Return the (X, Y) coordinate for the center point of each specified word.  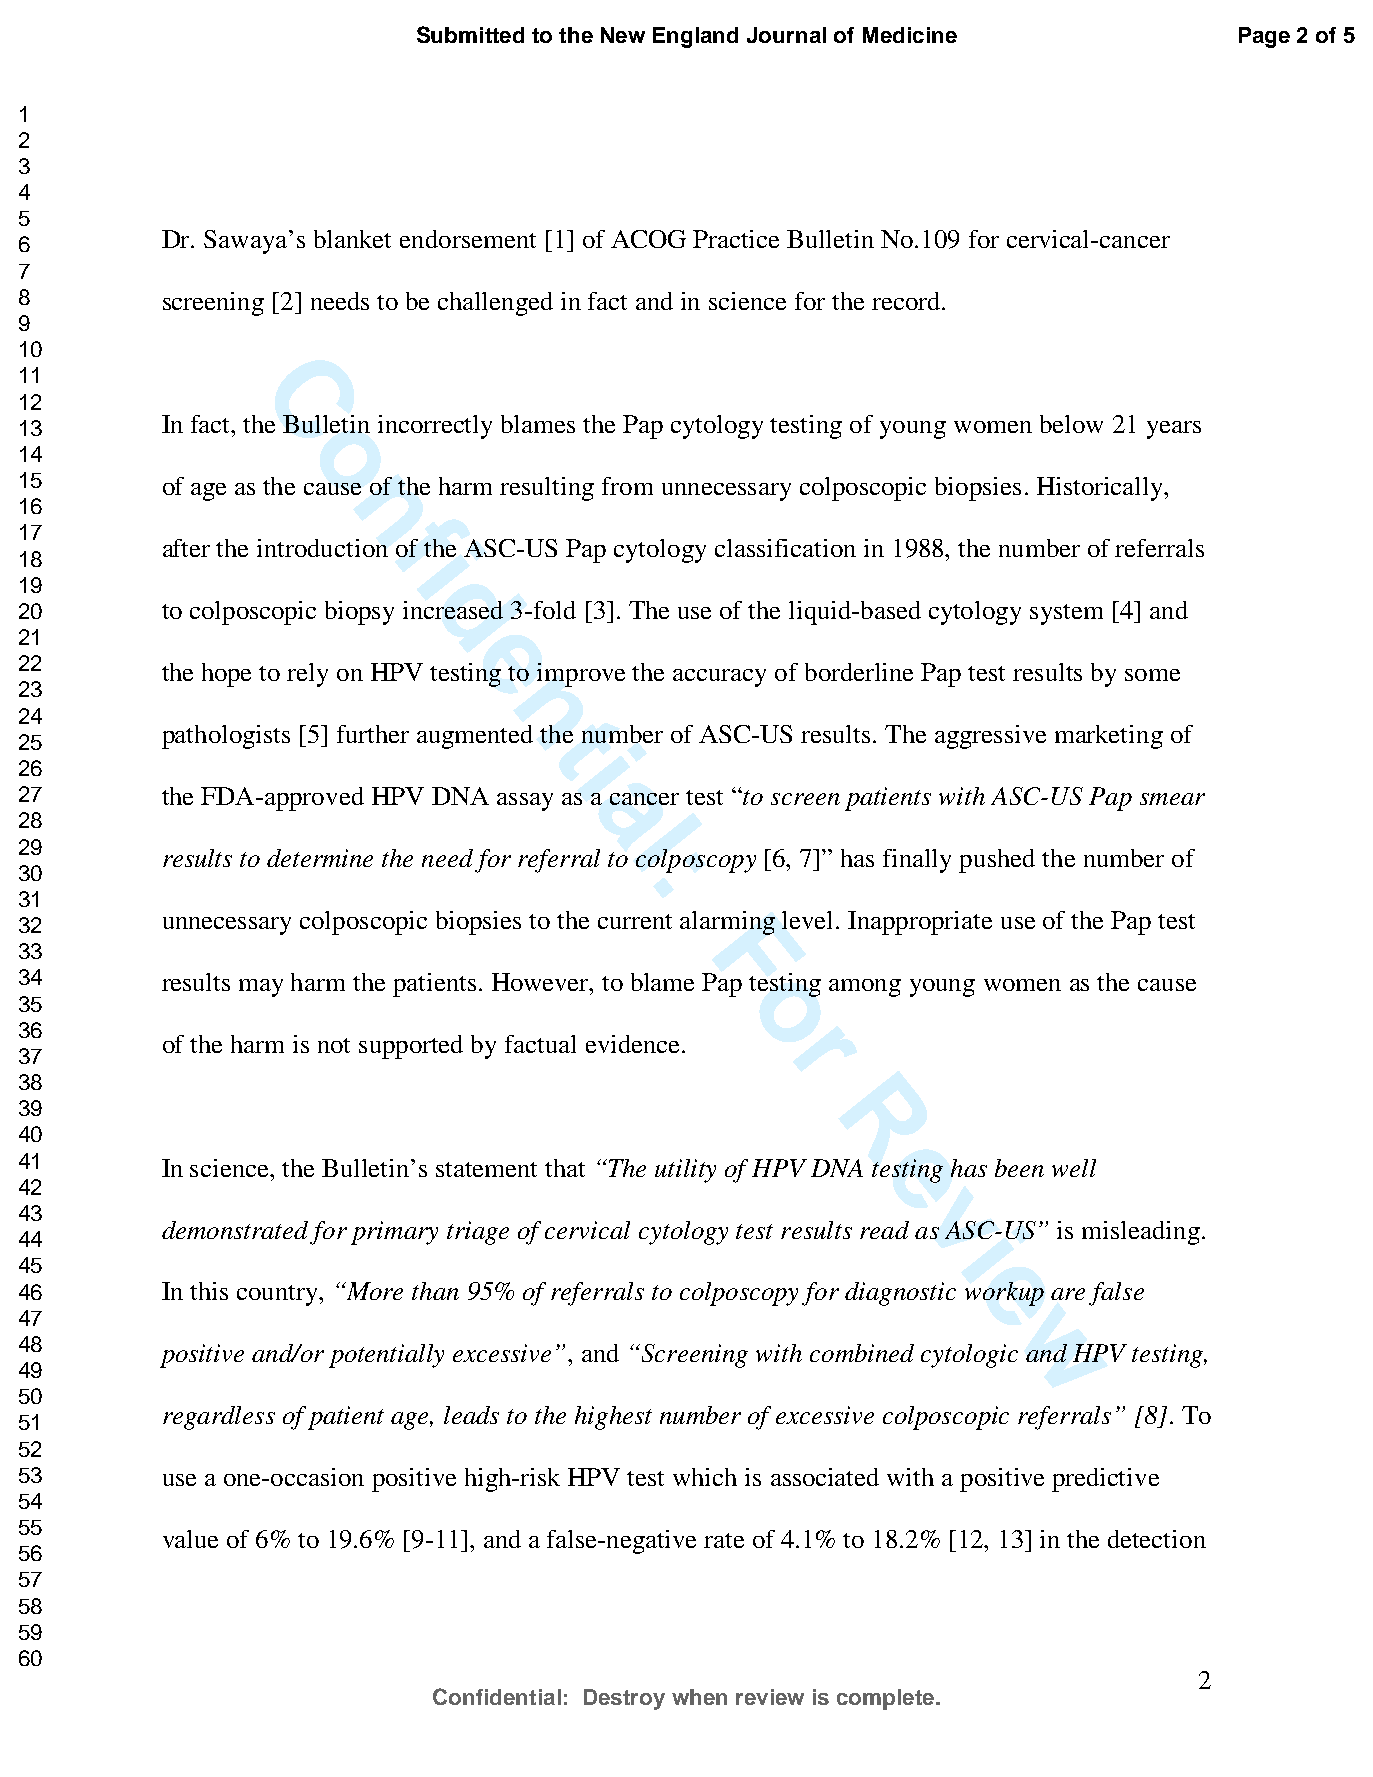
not (334, 1045)
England (695, 37)
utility (685, 1171)
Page (1264, 37)
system (1066, 614)
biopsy (359, 613)
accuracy (719, 678)
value (190, 1539)
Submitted (470, 34)
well (1074, 1168)
